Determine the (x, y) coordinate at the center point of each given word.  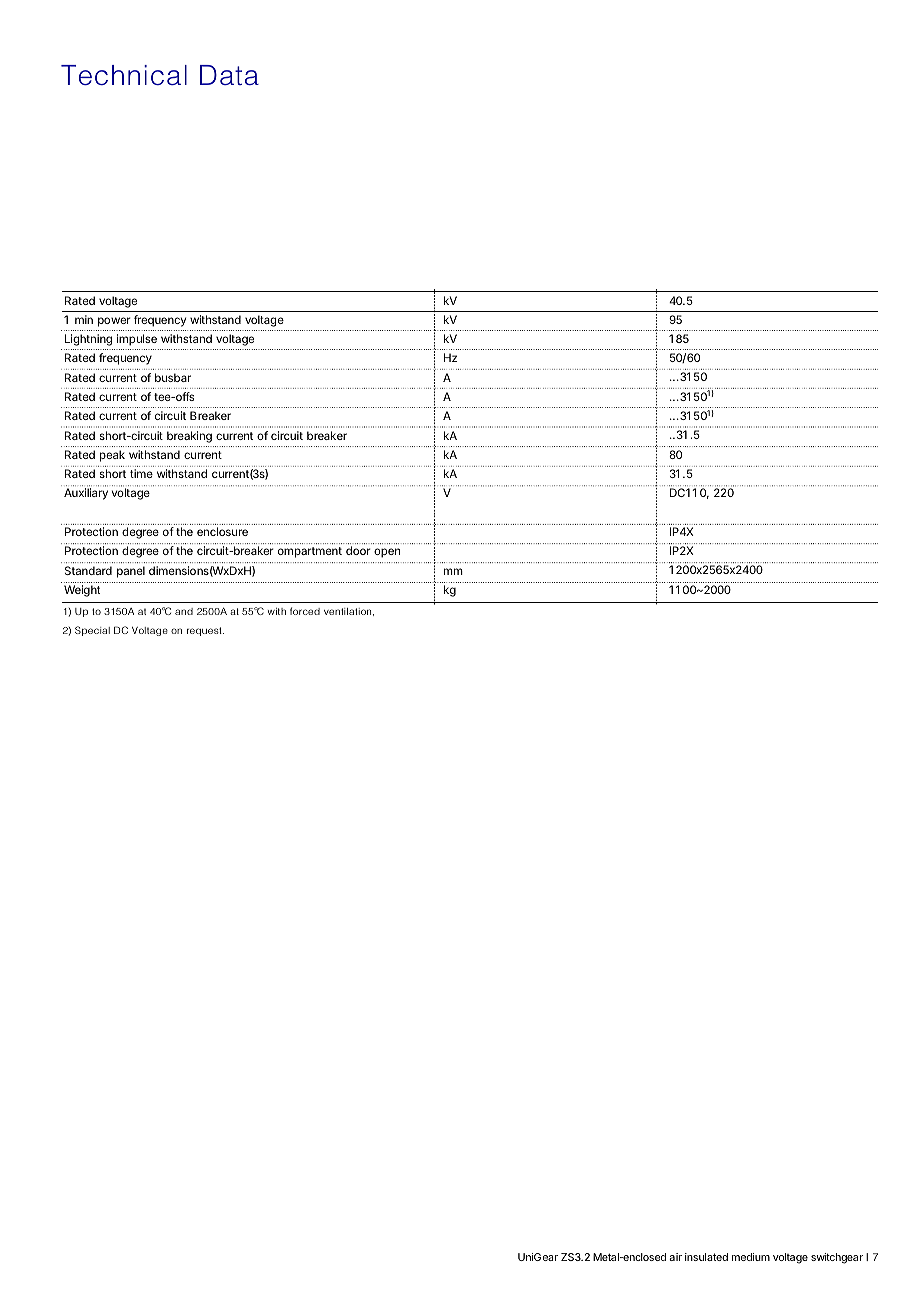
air (675, 1257)
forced (305, 611)
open (387, 553)
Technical (124, 75)
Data (229, 75)
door (358, 550)
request (205, 631)
